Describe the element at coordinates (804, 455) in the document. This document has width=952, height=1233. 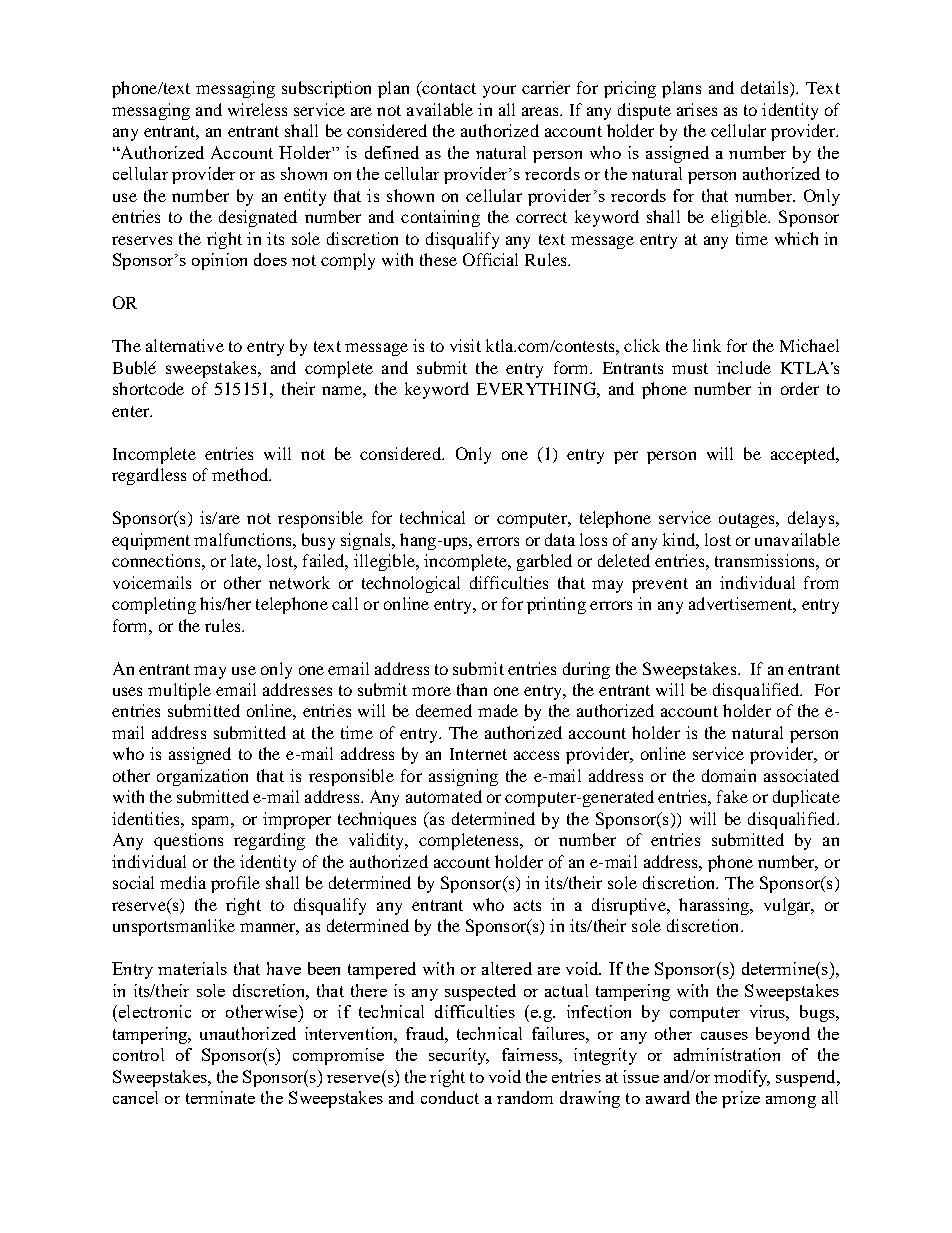
I see `accepted` at that location.
